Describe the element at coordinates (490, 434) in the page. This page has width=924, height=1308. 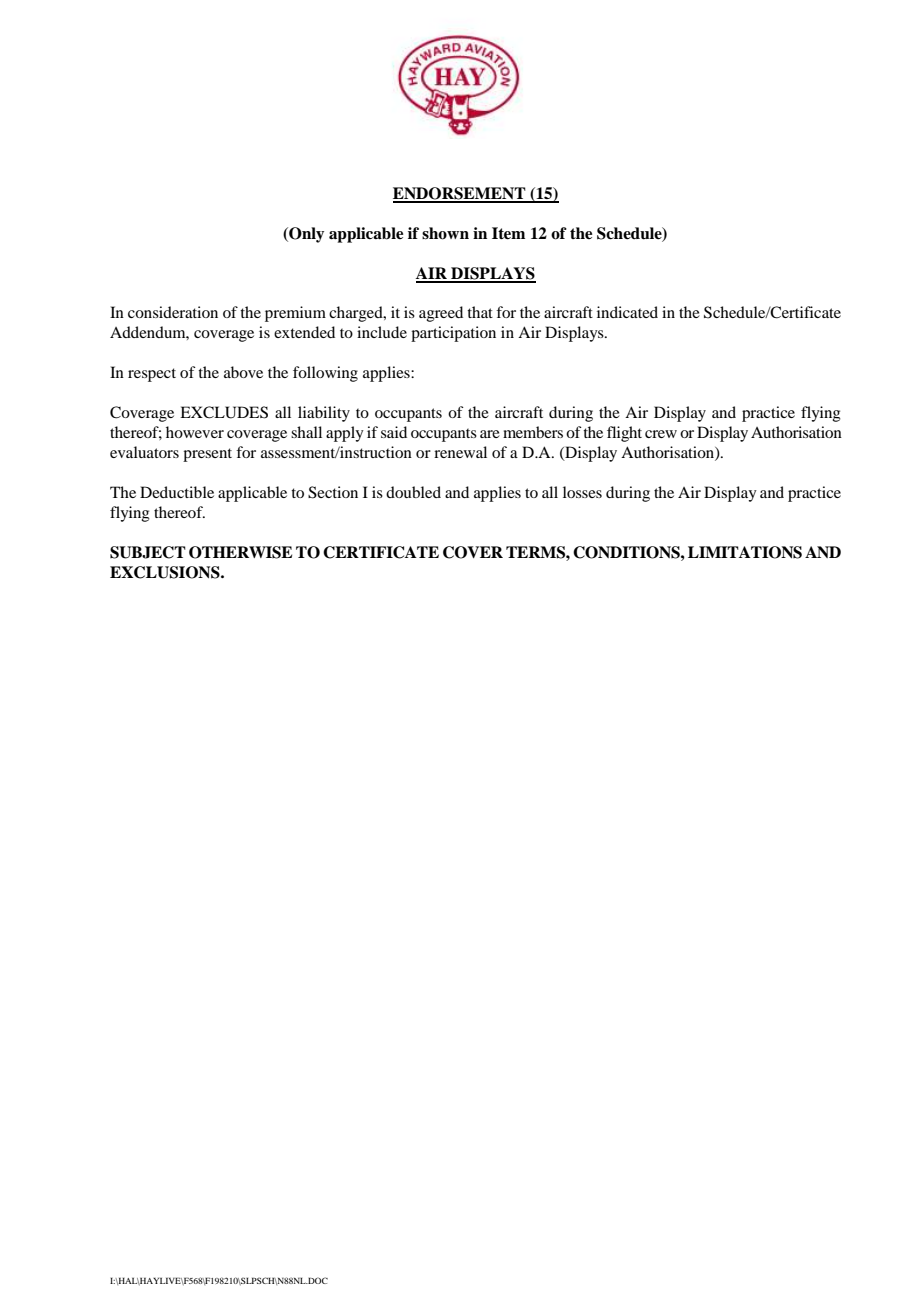
I see `are` at that location.
